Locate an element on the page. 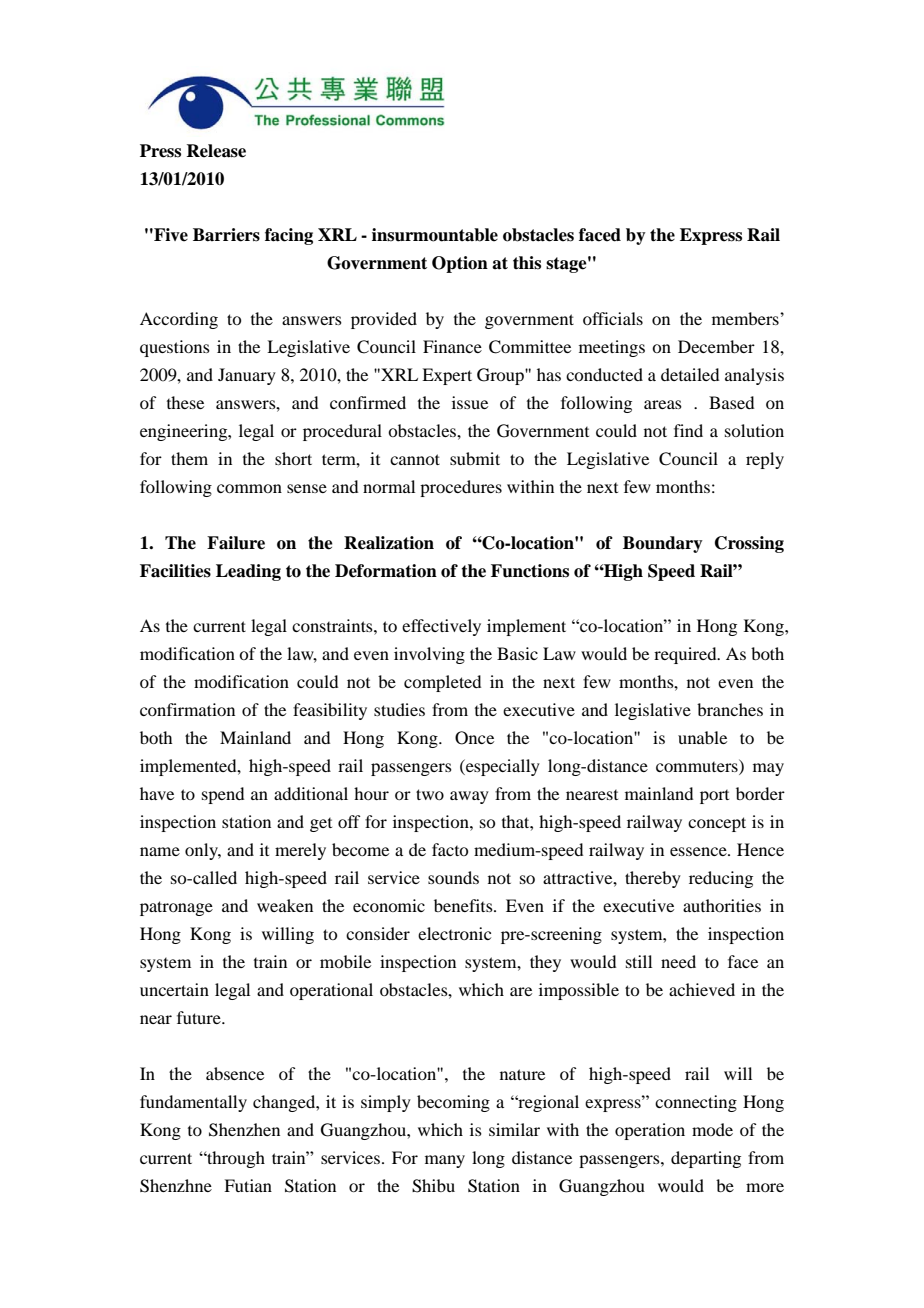 The height and width of the document is (1308, 924). Shenzhen is located at coordinates (244, 1130).
